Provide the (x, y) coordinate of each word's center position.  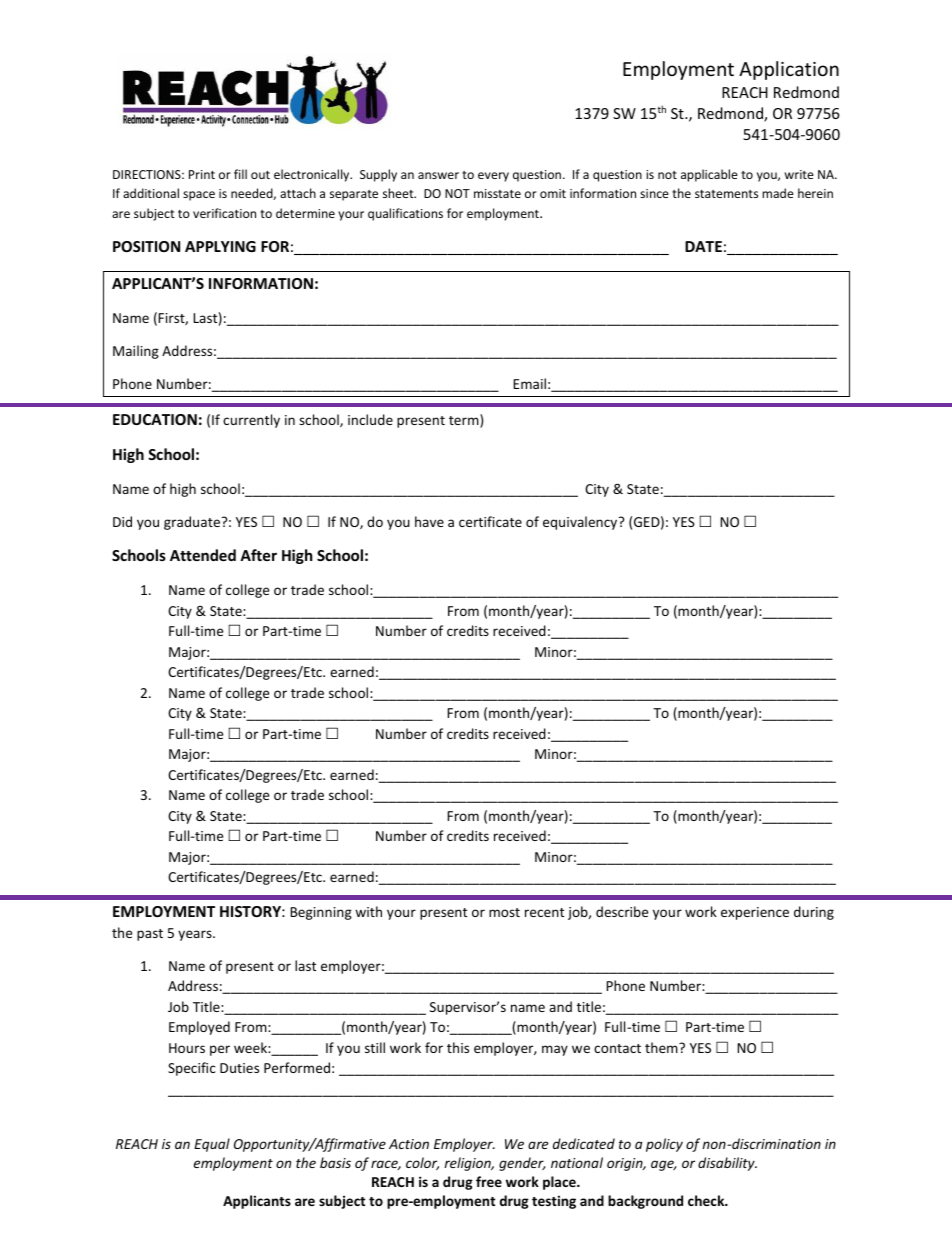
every (493, 177)
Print (202, 174)
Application (789, 70)
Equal (212, 1145)
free (489, 1181)
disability (727, 1164)
